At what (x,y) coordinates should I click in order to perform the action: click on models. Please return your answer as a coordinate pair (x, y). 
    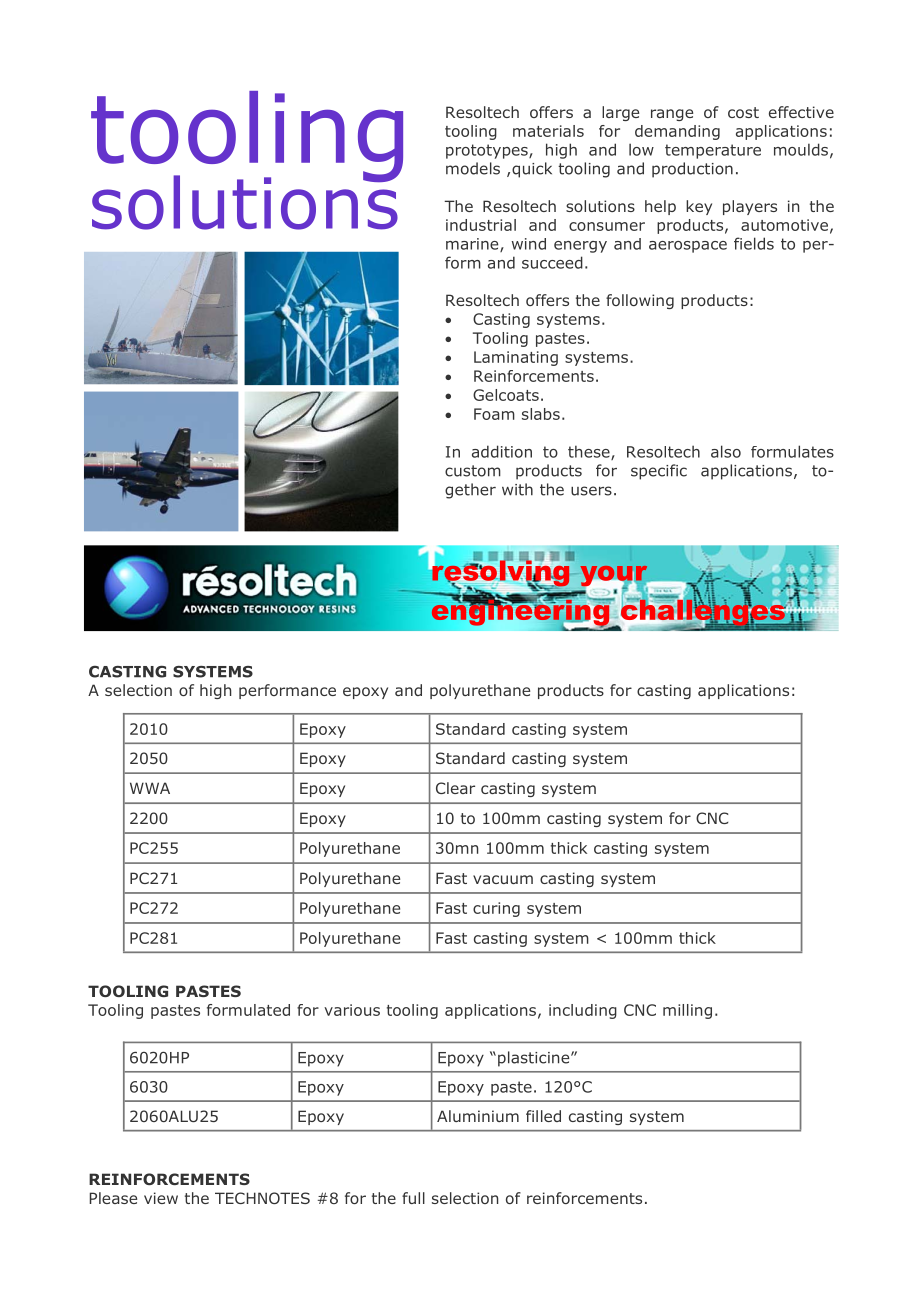
    Looking at the image, I should click on (473, 168).
